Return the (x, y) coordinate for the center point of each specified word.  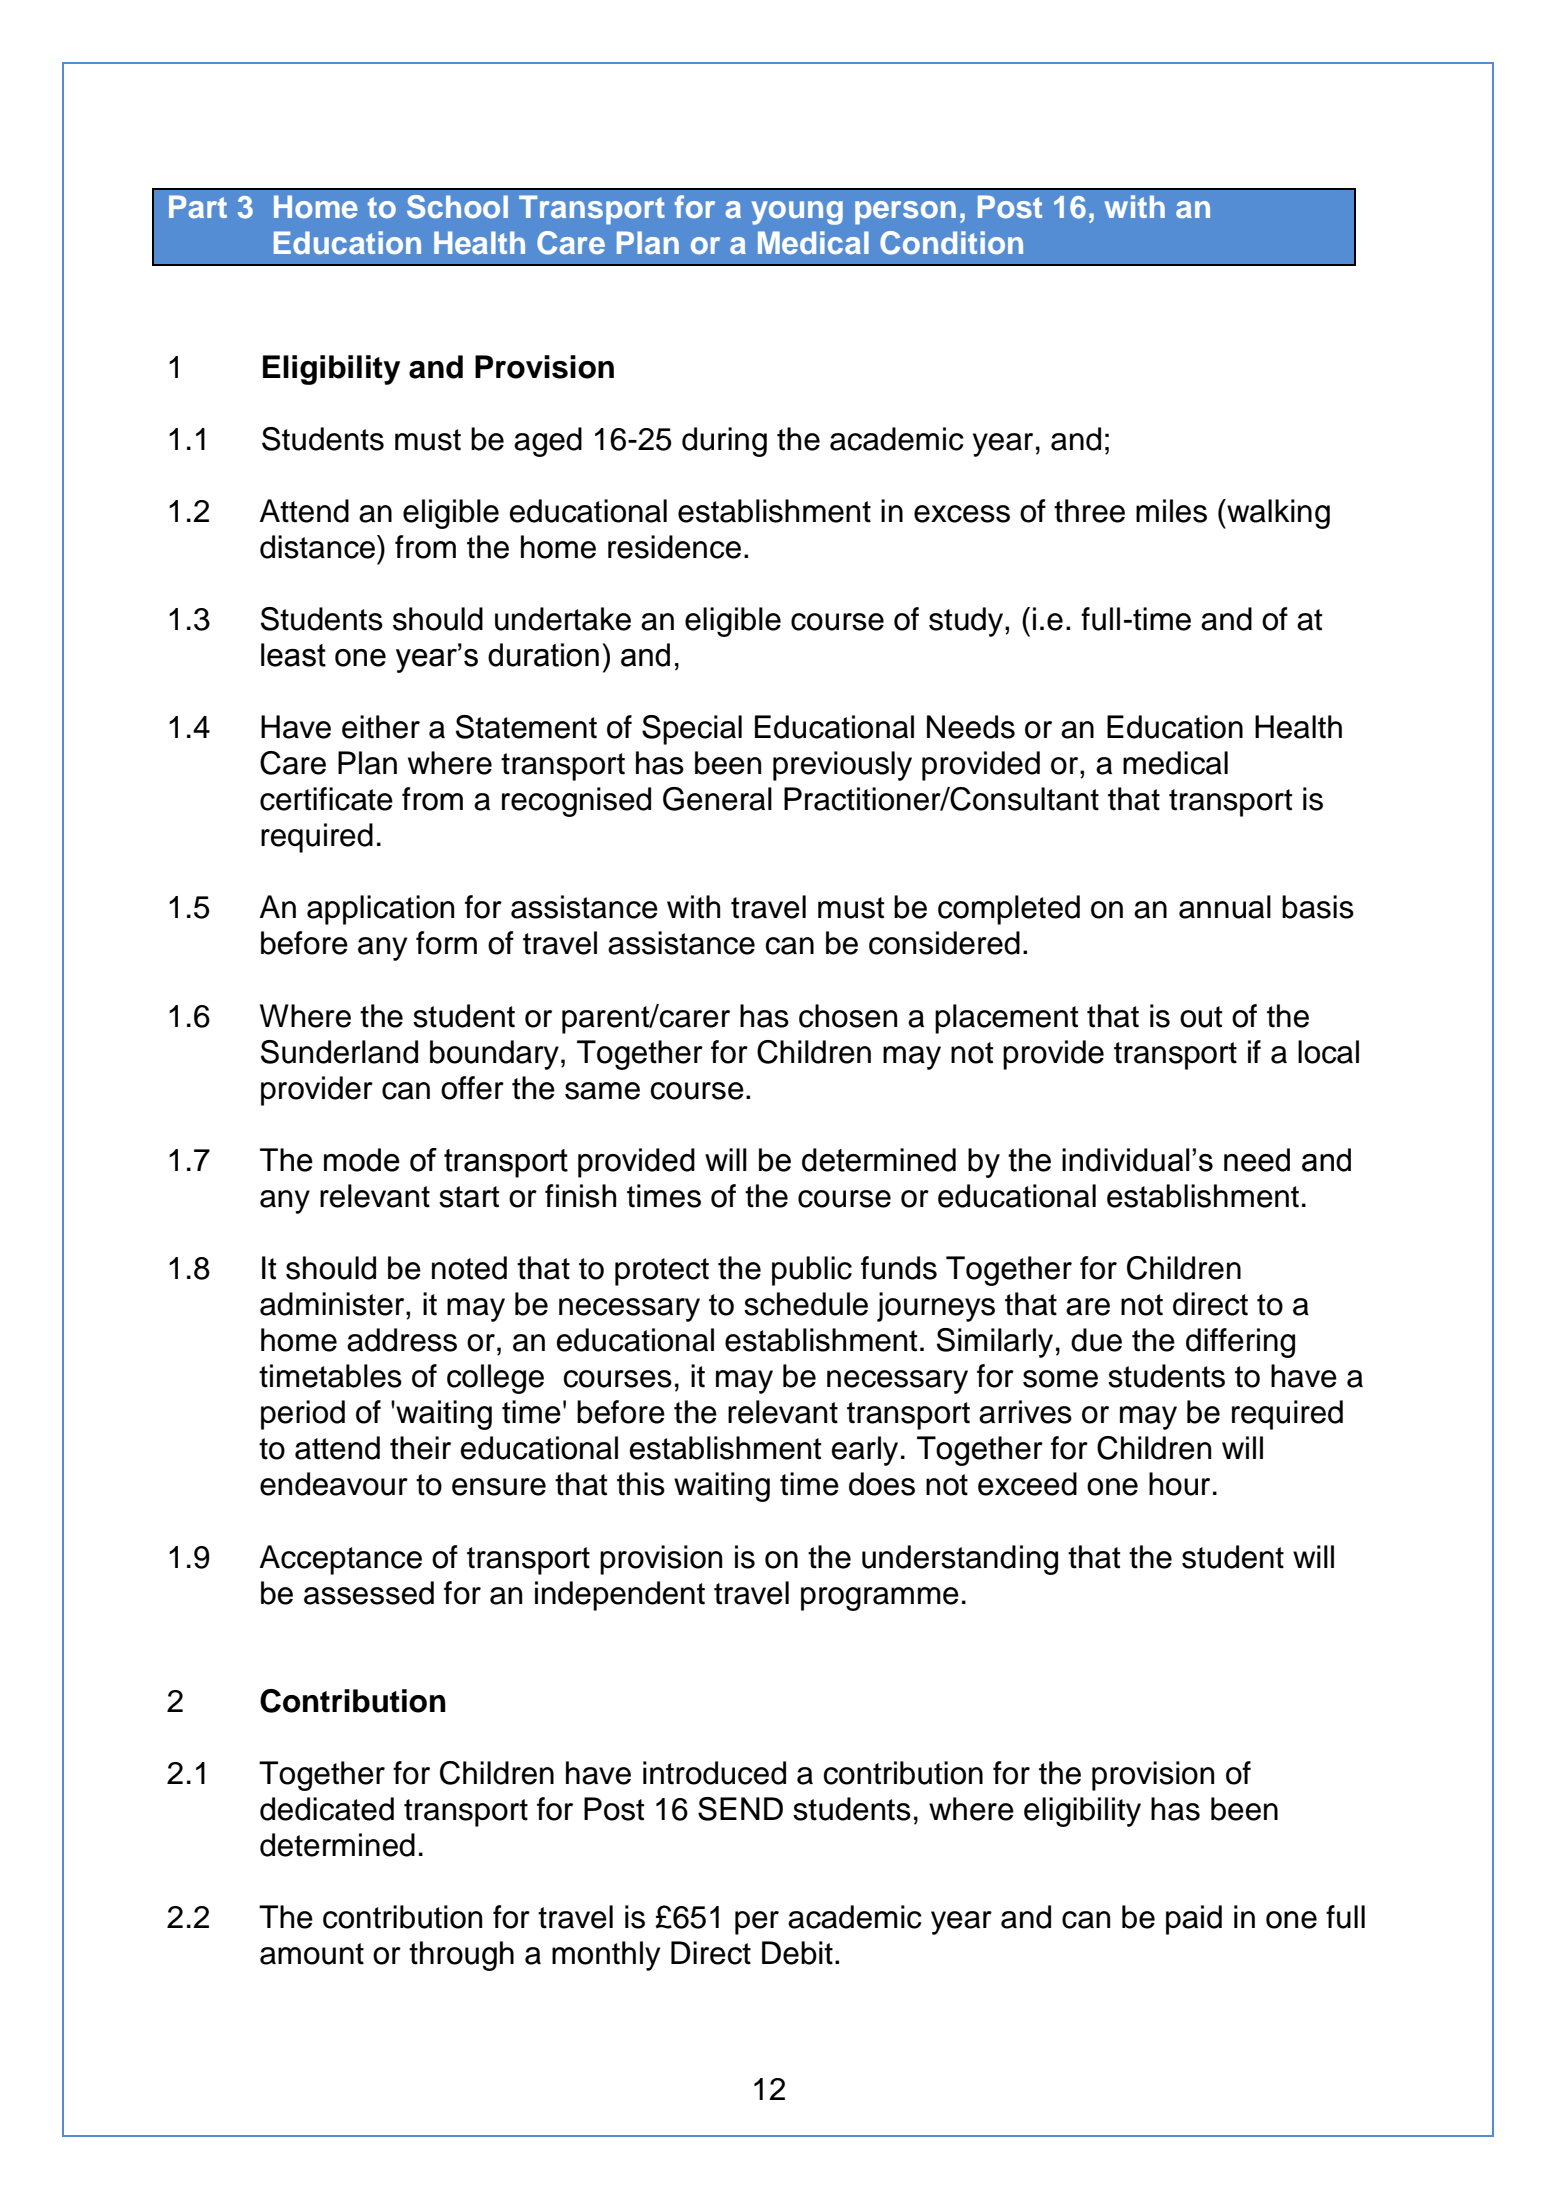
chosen (848, 1016)
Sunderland (339, 1052)
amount (312, 1954)
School (457, 207)
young (797, 213)
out (1201, 1017)
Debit (797, 1953)
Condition (951, 243)
